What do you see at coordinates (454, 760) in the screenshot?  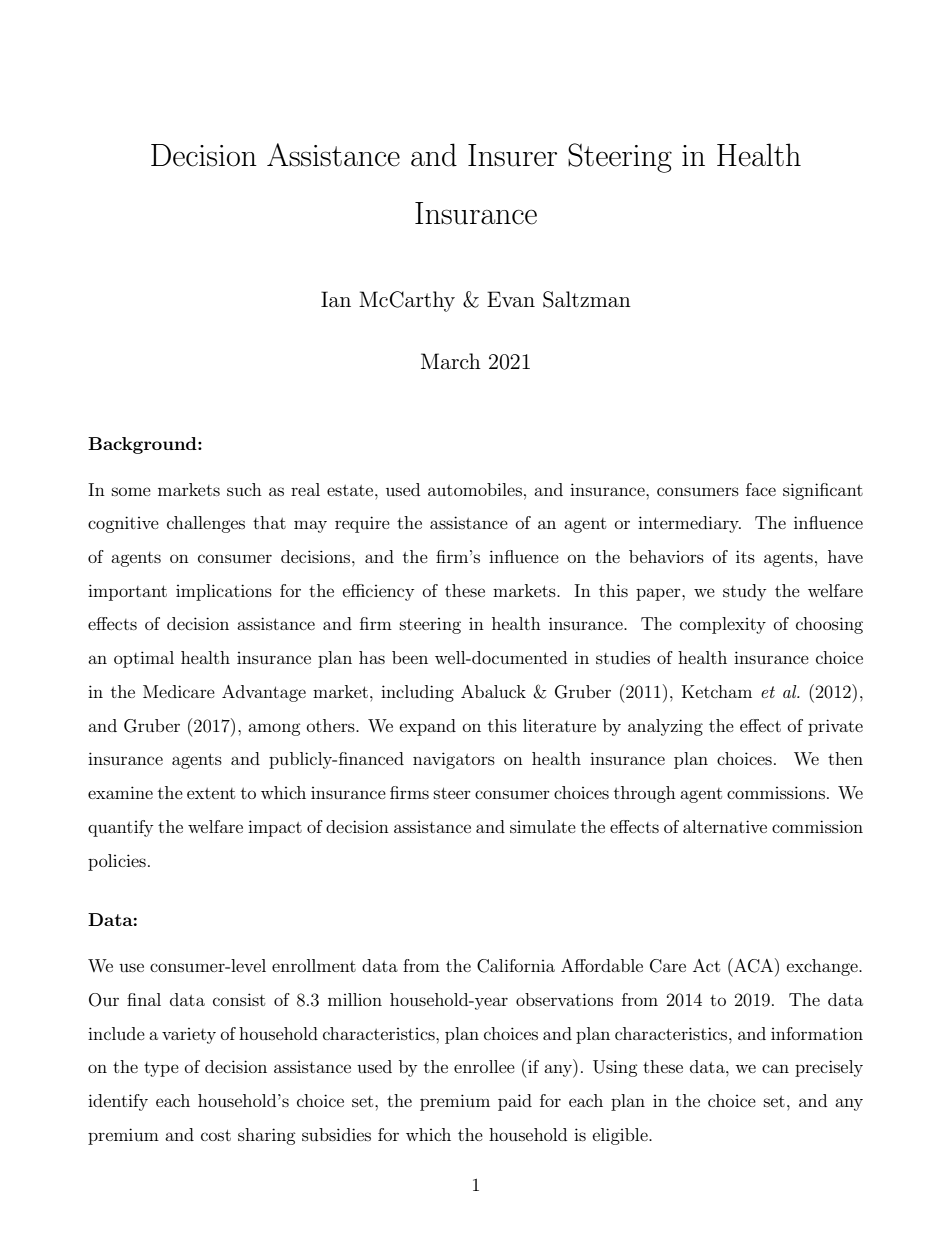 I see `navigators` at bounding box center [454, 760].
